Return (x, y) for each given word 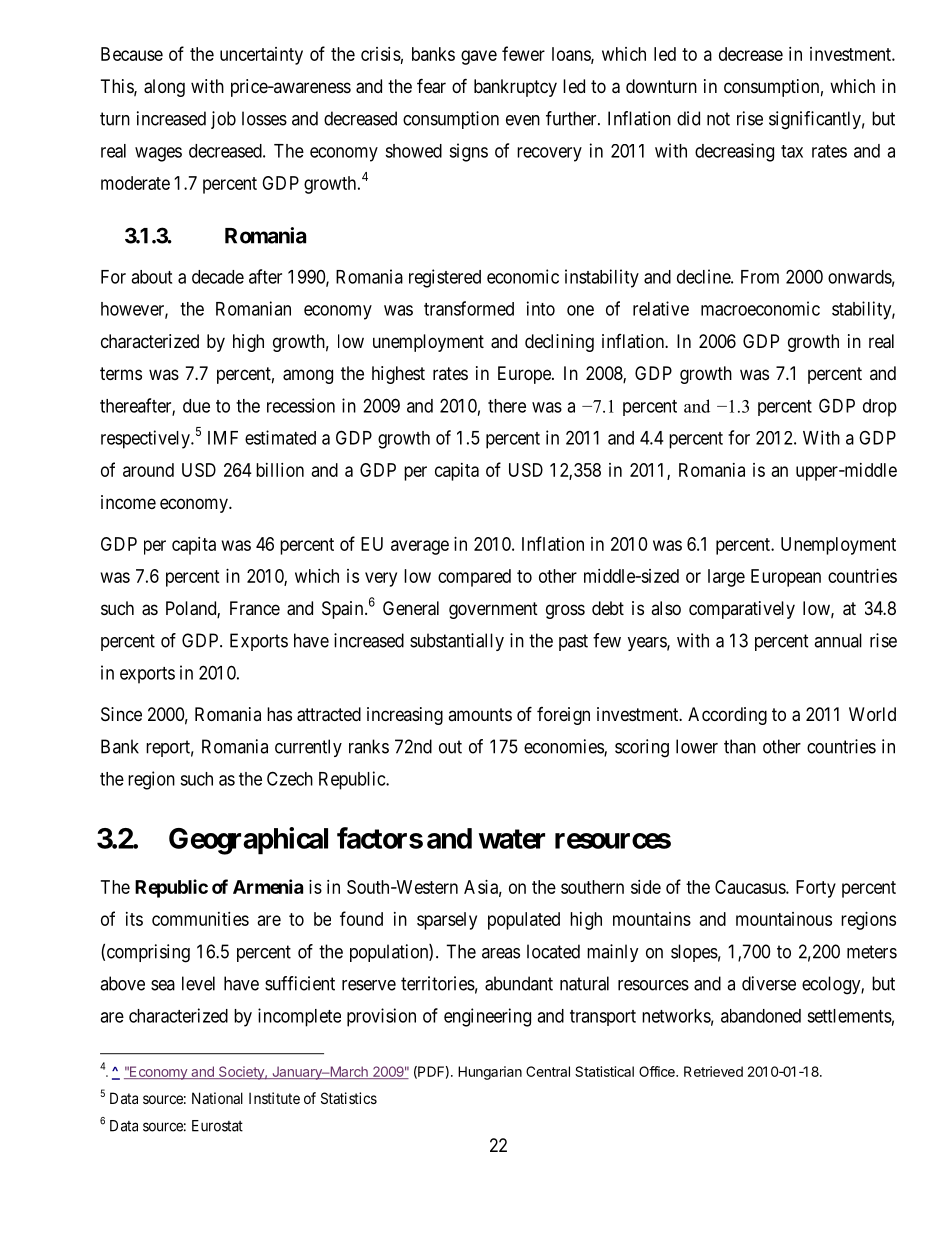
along (164, 88)
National (217, 1098)
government (493, 610)
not (718, 119)
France (255, 608)
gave (479, 57)
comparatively (742, 610)
